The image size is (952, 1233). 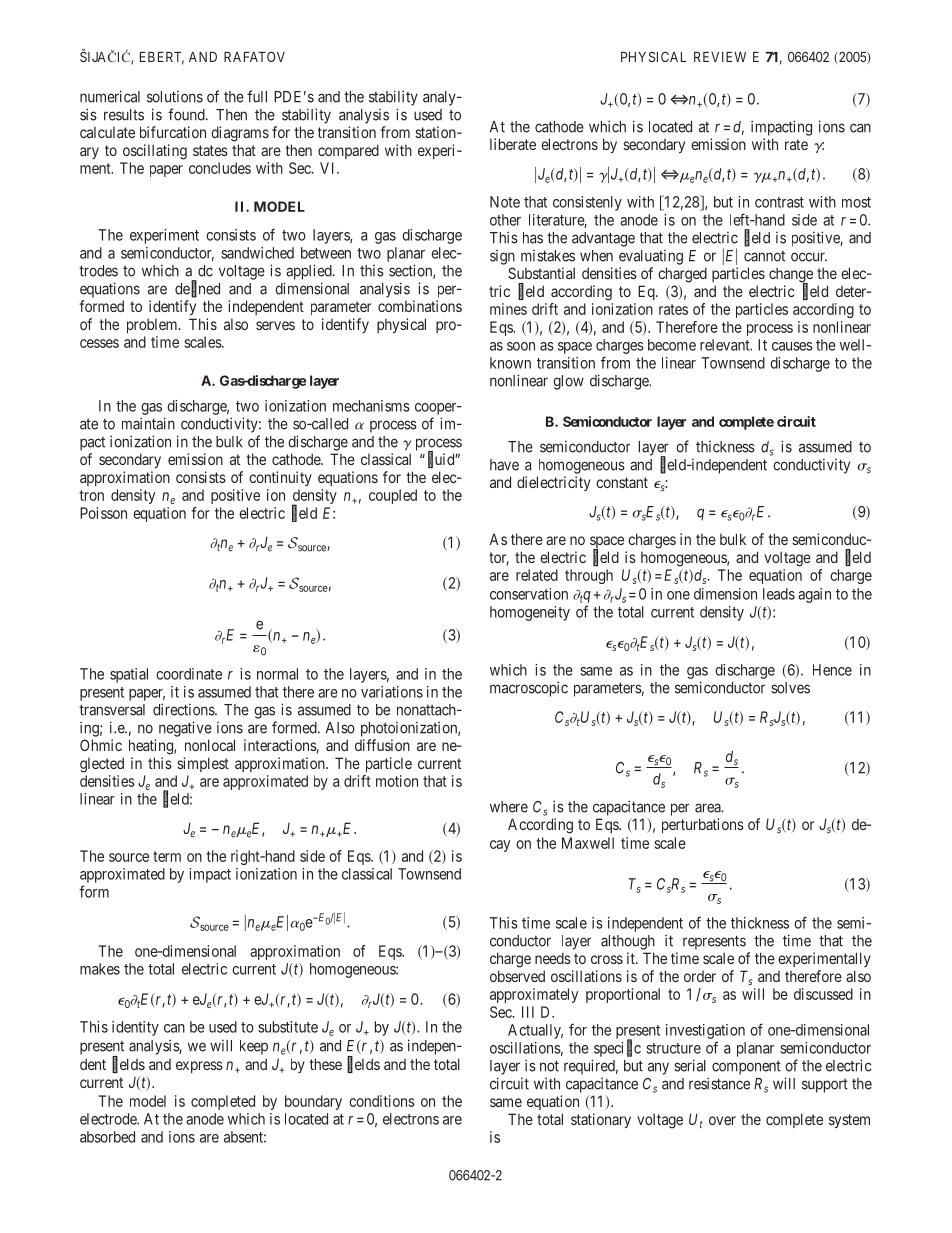 I want to click on express, so click(x=199, y=1067).
